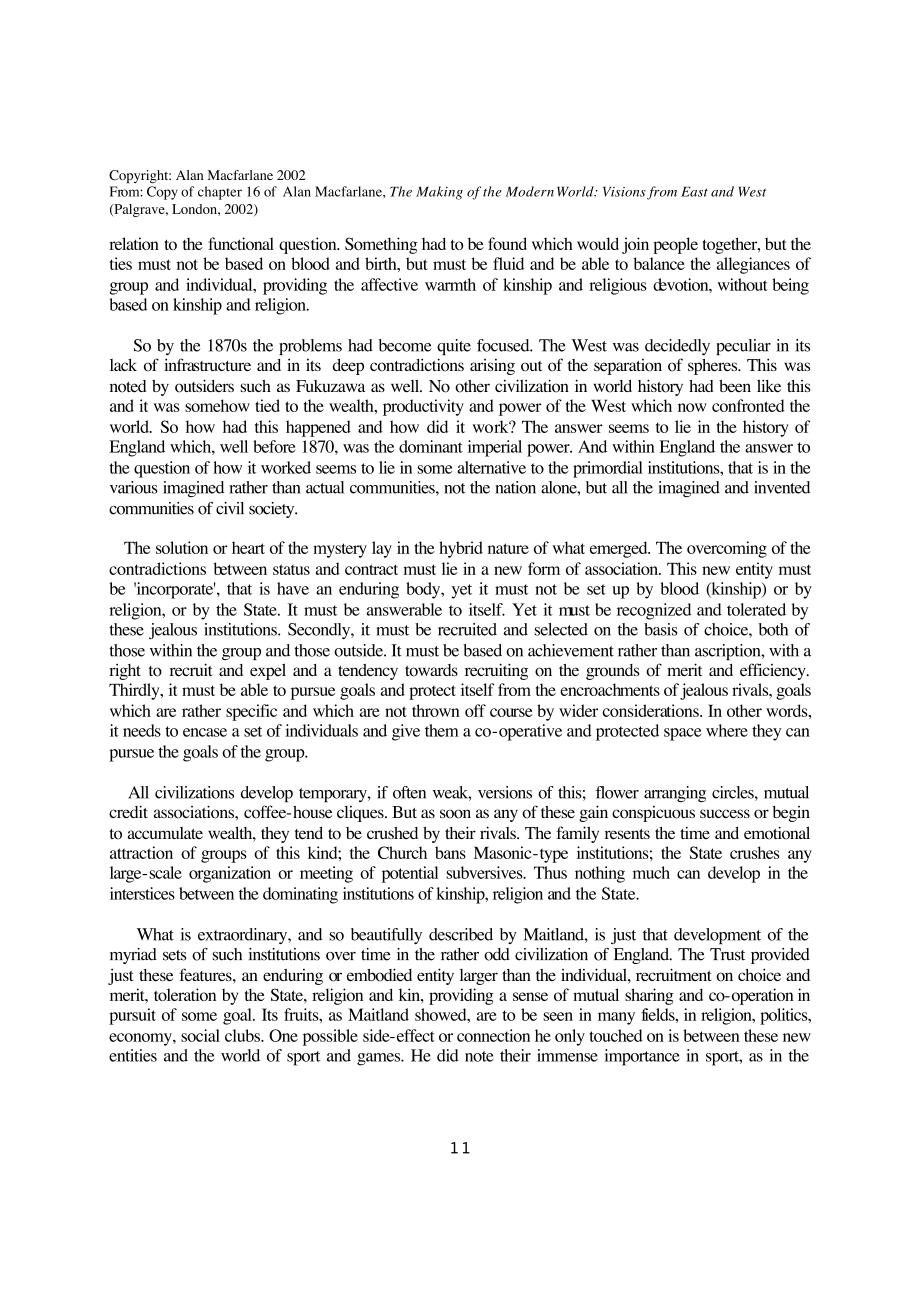 The image size is (924, 1307). What do you see at coordinates (455, 814) in the screenshot?
I see `soon` at bounding box center [455, 814].
